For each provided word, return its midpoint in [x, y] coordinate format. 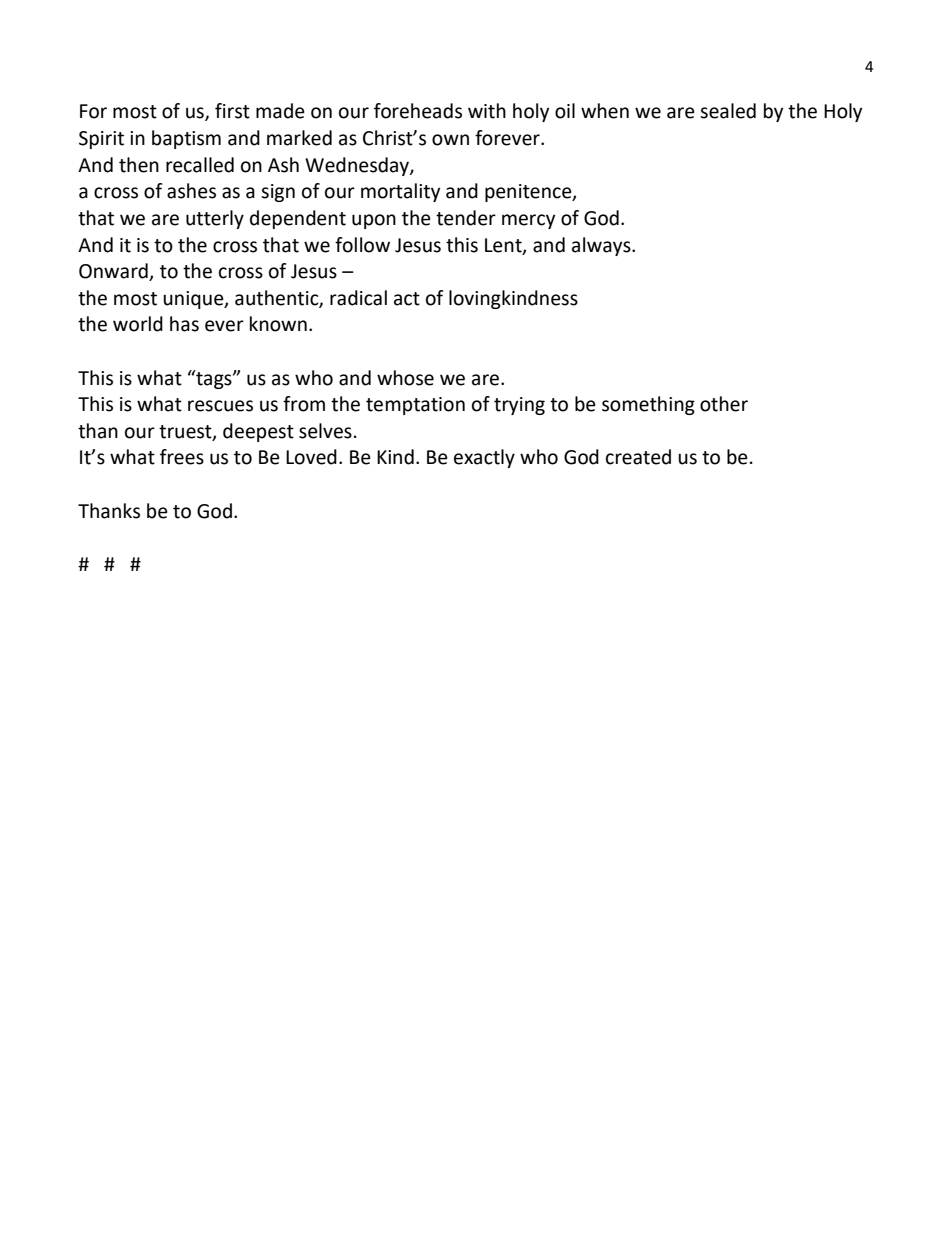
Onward [114, 272]
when [605, 111]
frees [182, 457]
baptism [186, 139]
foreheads [418, 111]
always [602, 246]
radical [358, 298]
